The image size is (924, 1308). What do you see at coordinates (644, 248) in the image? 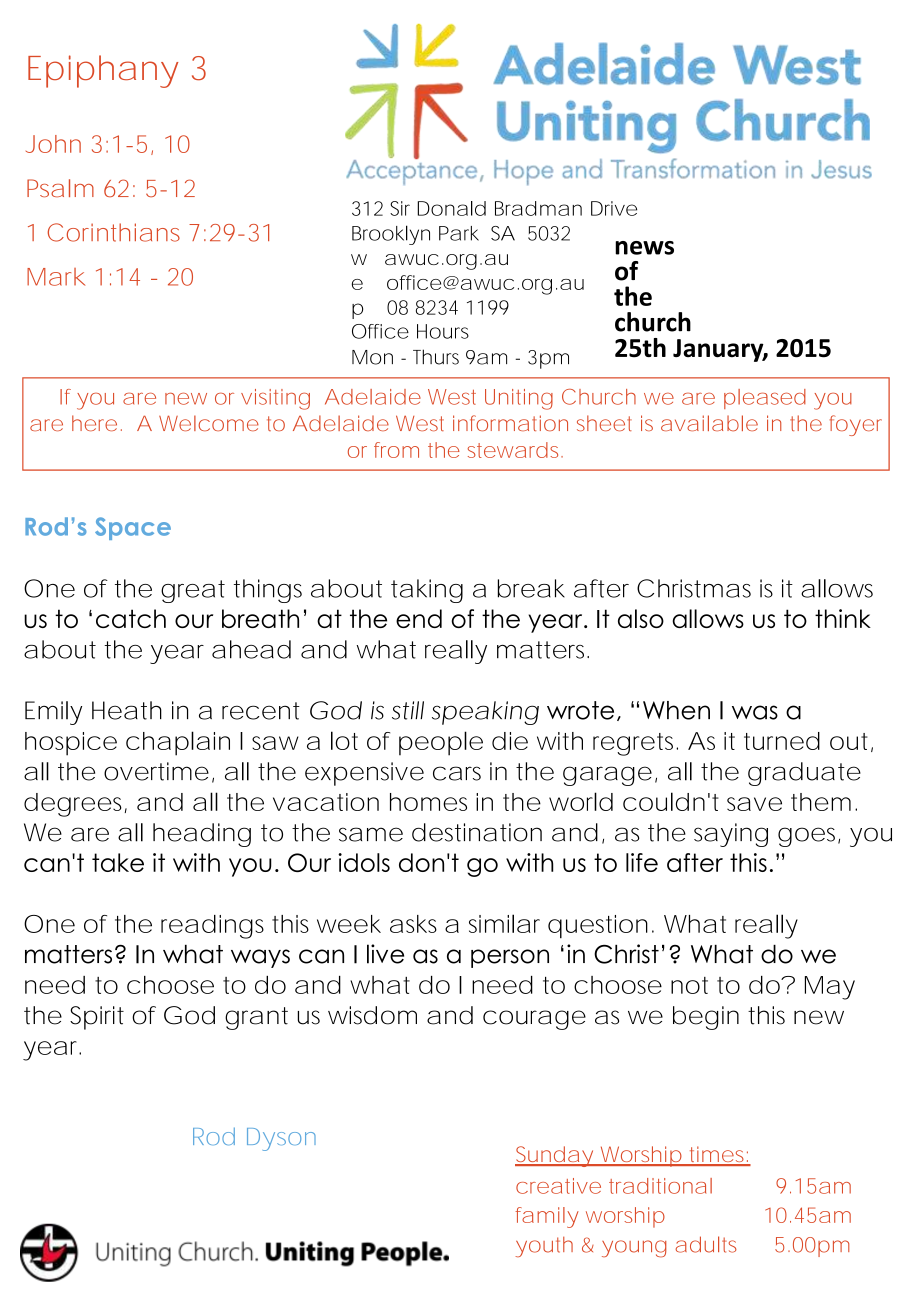
I see `news` at bounding box center [644, 248].
